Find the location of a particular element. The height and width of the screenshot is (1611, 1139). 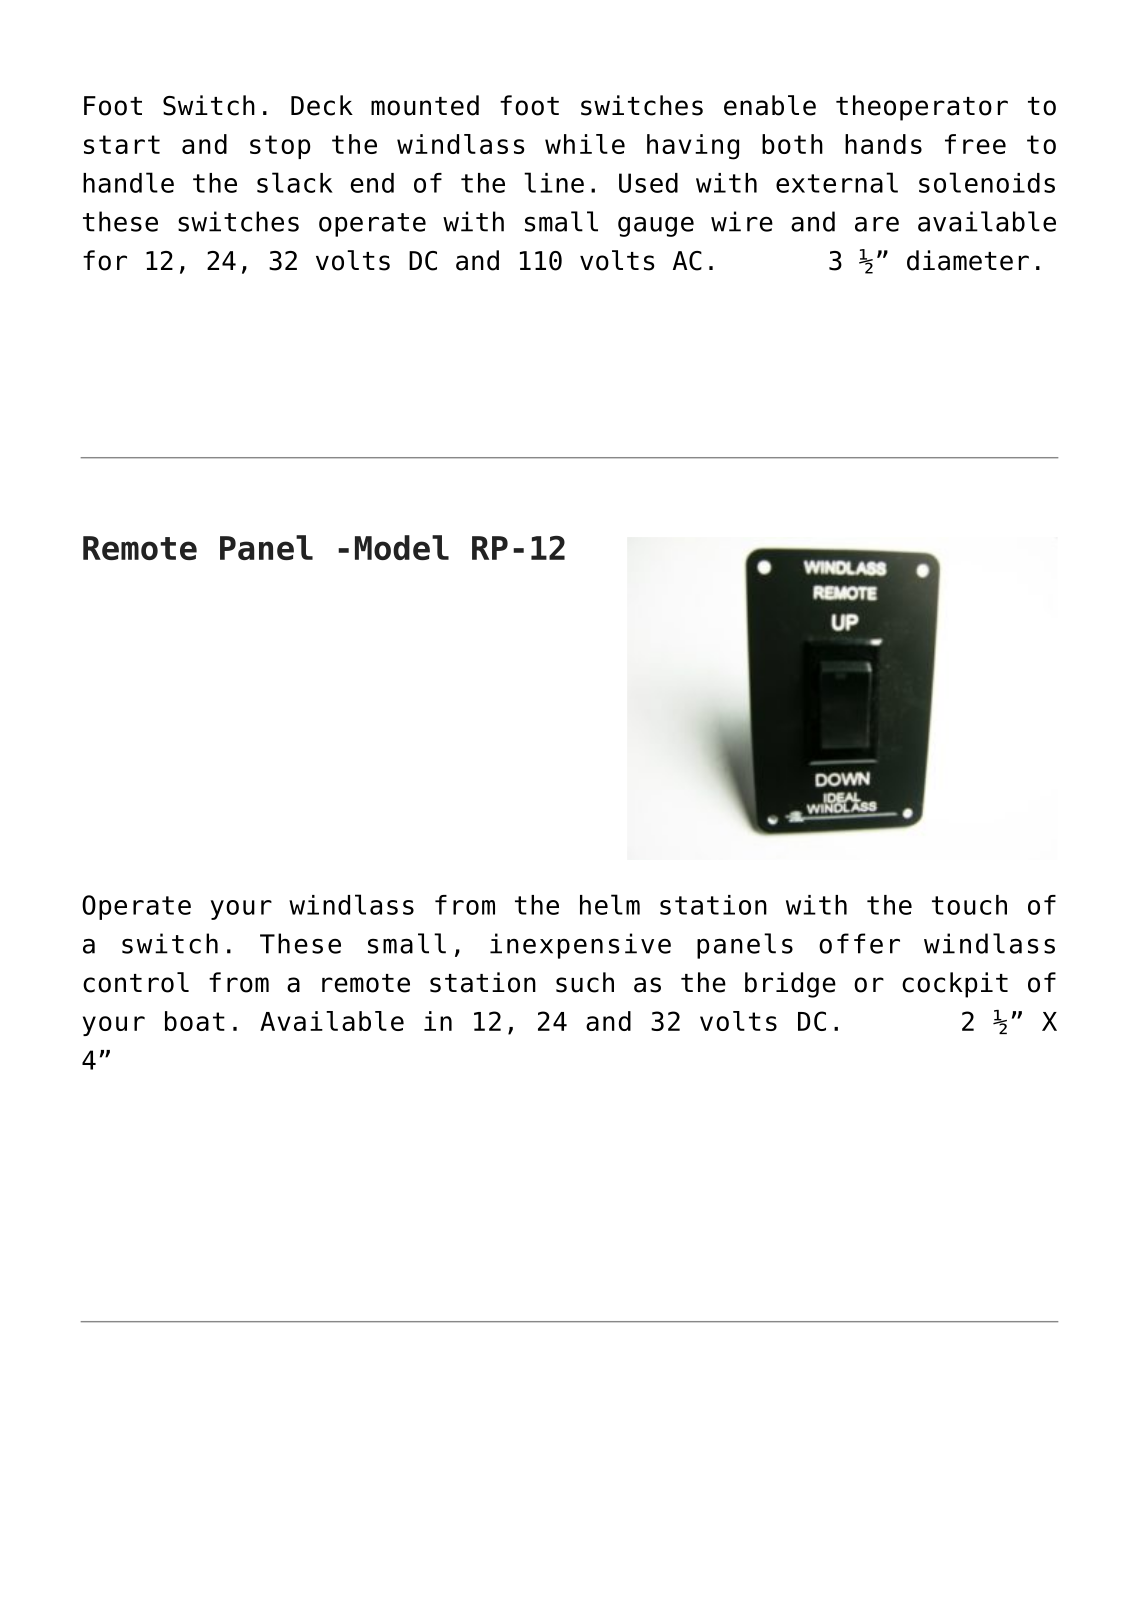

boat is located at coordinates (195, 1021).
